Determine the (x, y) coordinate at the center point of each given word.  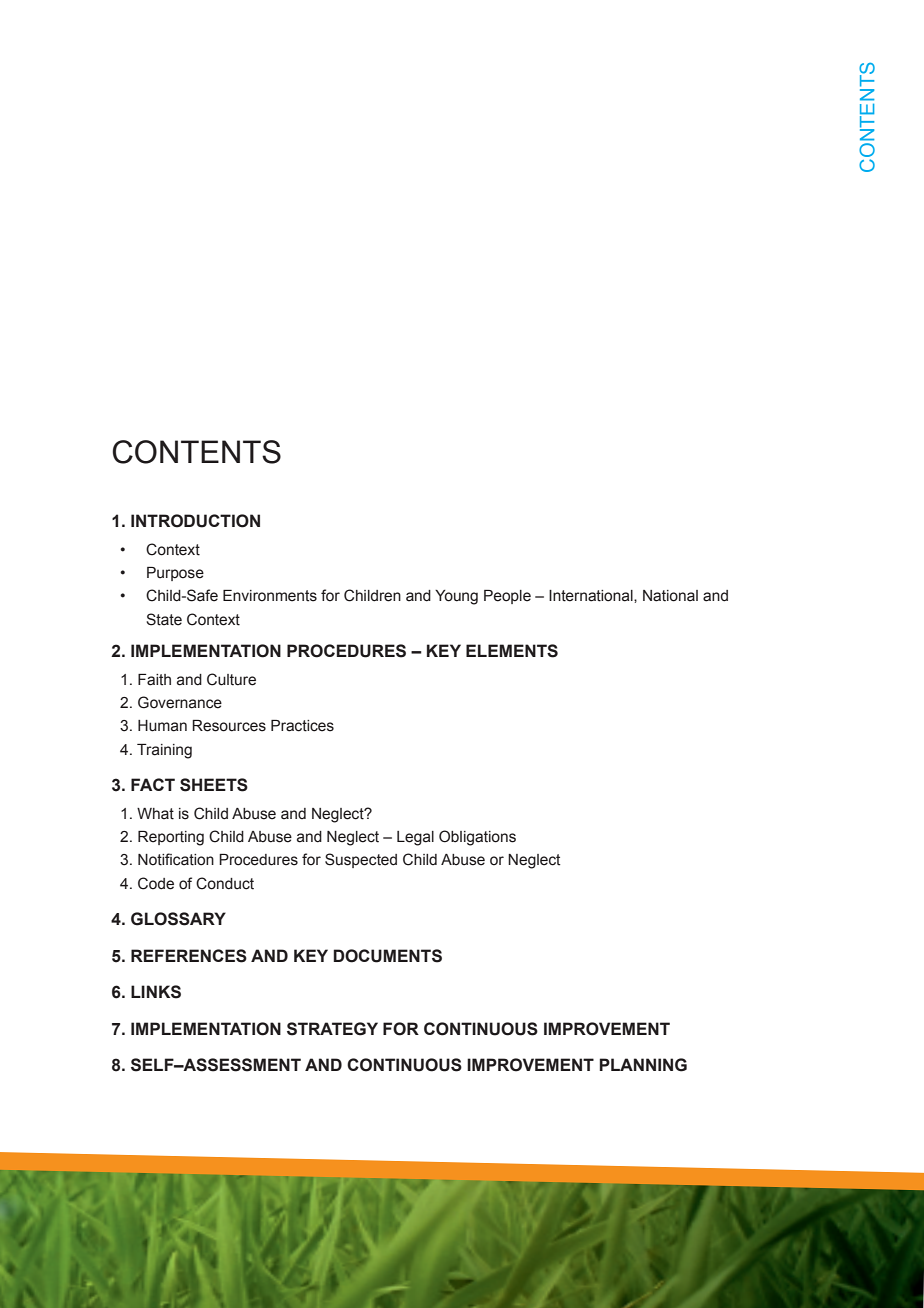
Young (456, 597)
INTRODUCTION (195, 521)
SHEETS (214, 785)
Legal (415, 838)
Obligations (477, 838)
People (507, 597)
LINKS (156, 992)
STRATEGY (332, 1029)
